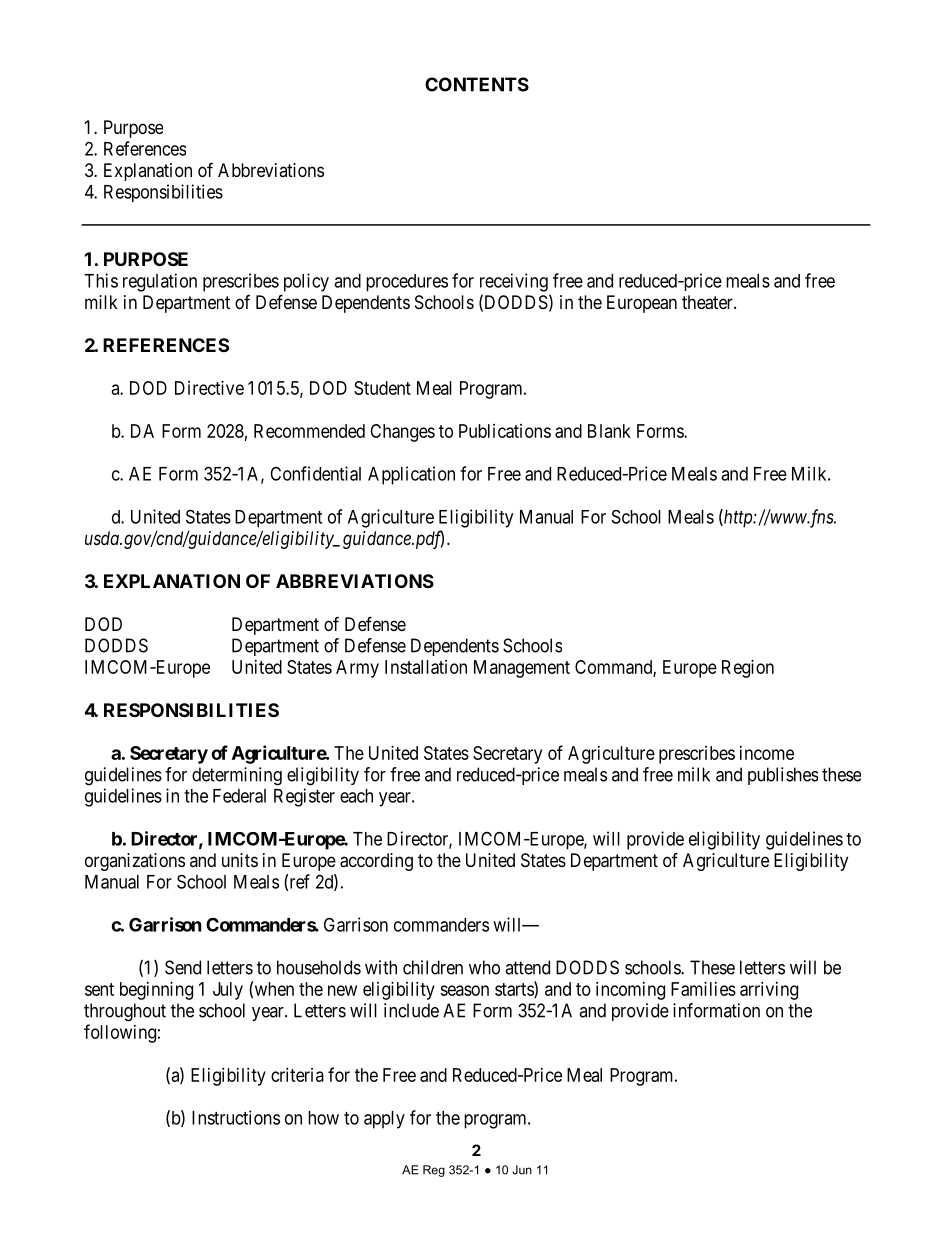  I want to click on Confidential, so click(315, 473).
